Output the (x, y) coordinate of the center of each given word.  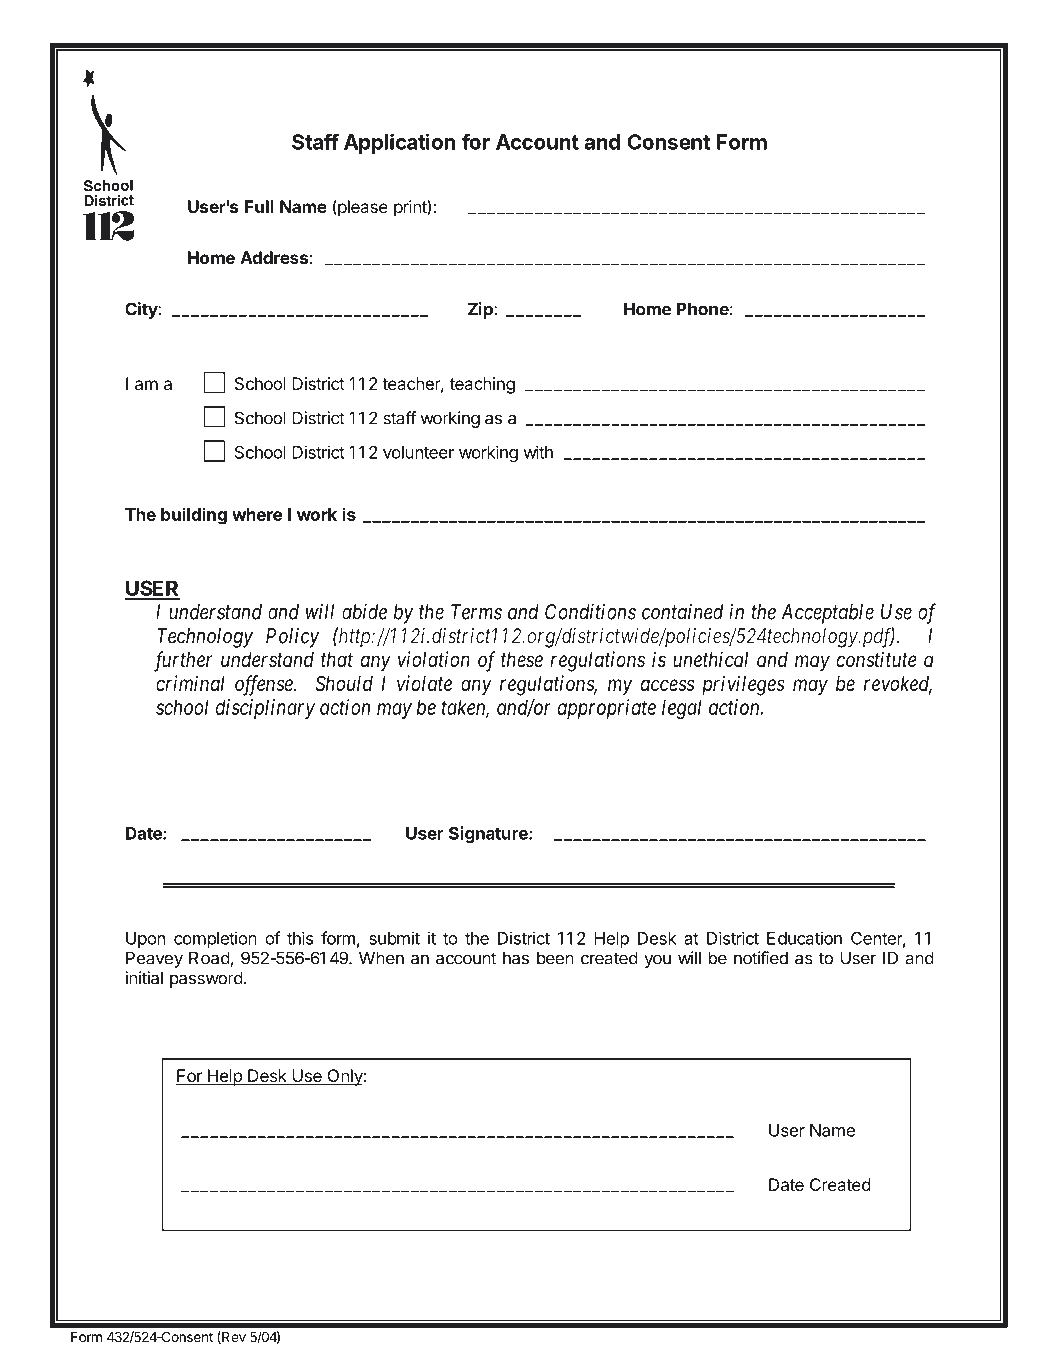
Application (399, 143)
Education (804, 938)
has (516, 958)
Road (210, 959)
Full (259, 206)
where (257, 514)
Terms (476, 612)
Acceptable (827, 614)
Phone (703, 309)
